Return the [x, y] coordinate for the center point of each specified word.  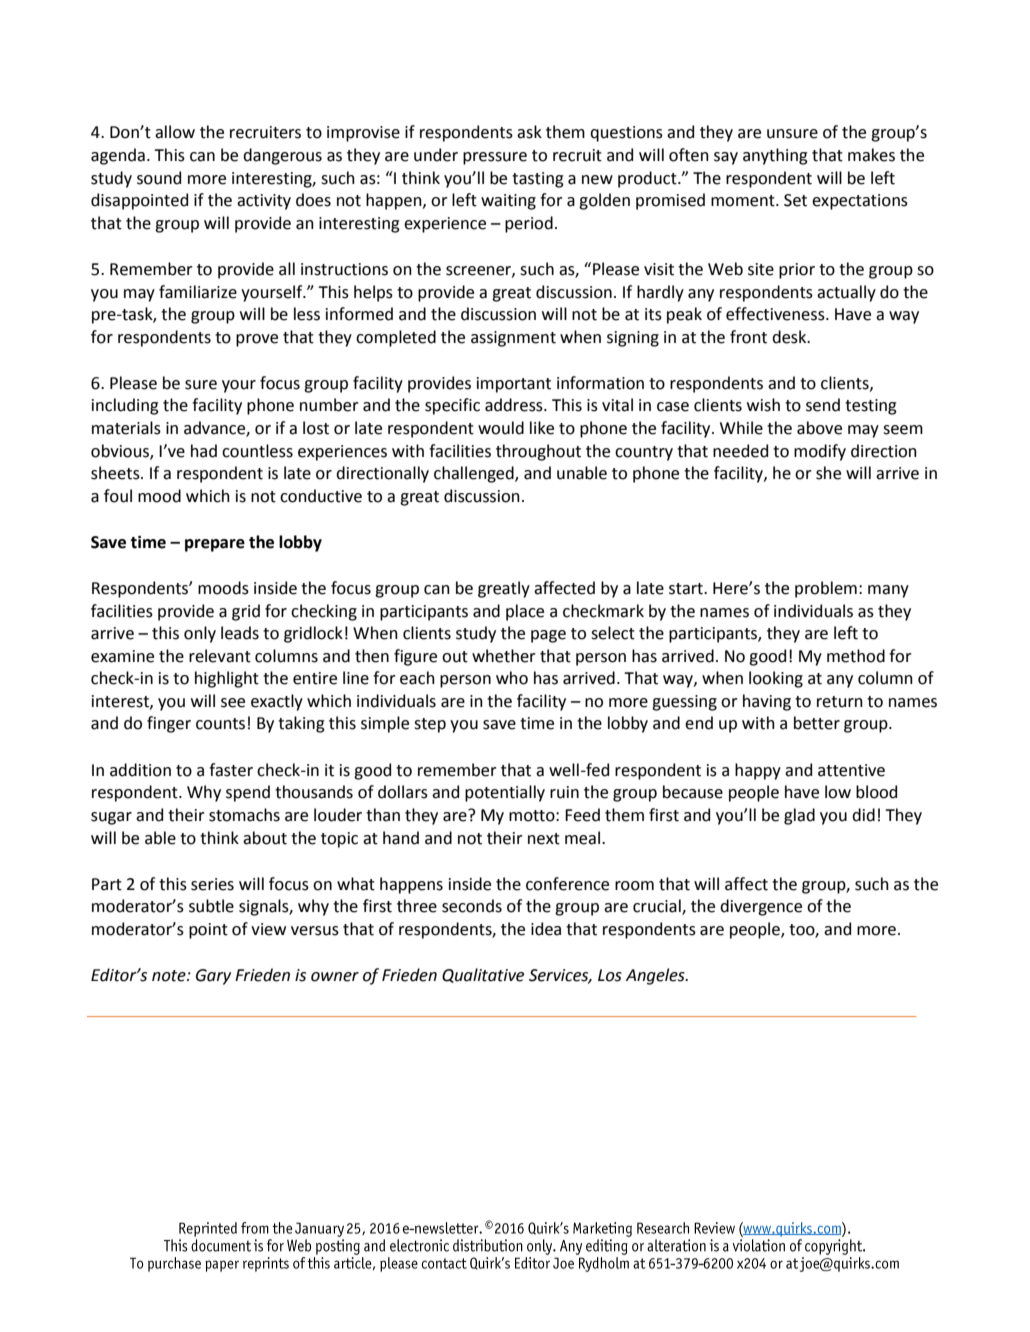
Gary [213, 977]
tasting [538, 180]
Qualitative [483, 975]
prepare [215, 545]
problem [826, 589]
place [525, 612]
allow [175, 132]
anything [775, 156]
